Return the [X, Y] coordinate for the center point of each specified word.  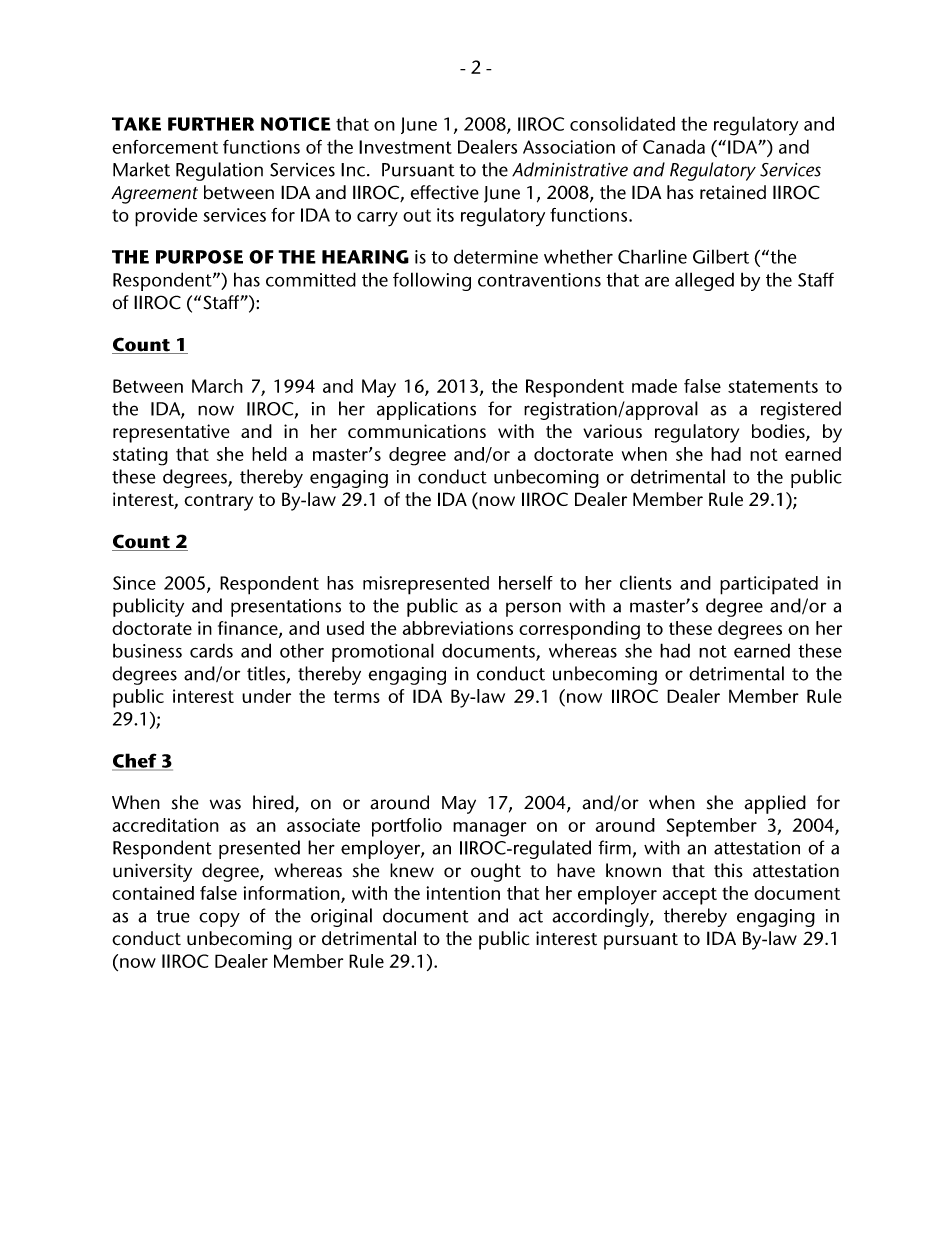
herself [526, 582]
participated [769, 585]
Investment [405, 147]
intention [463, 893]
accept [690, 896]
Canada [674, 146]
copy [219, 919]
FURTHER [211, 124]
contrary [218, 502]
